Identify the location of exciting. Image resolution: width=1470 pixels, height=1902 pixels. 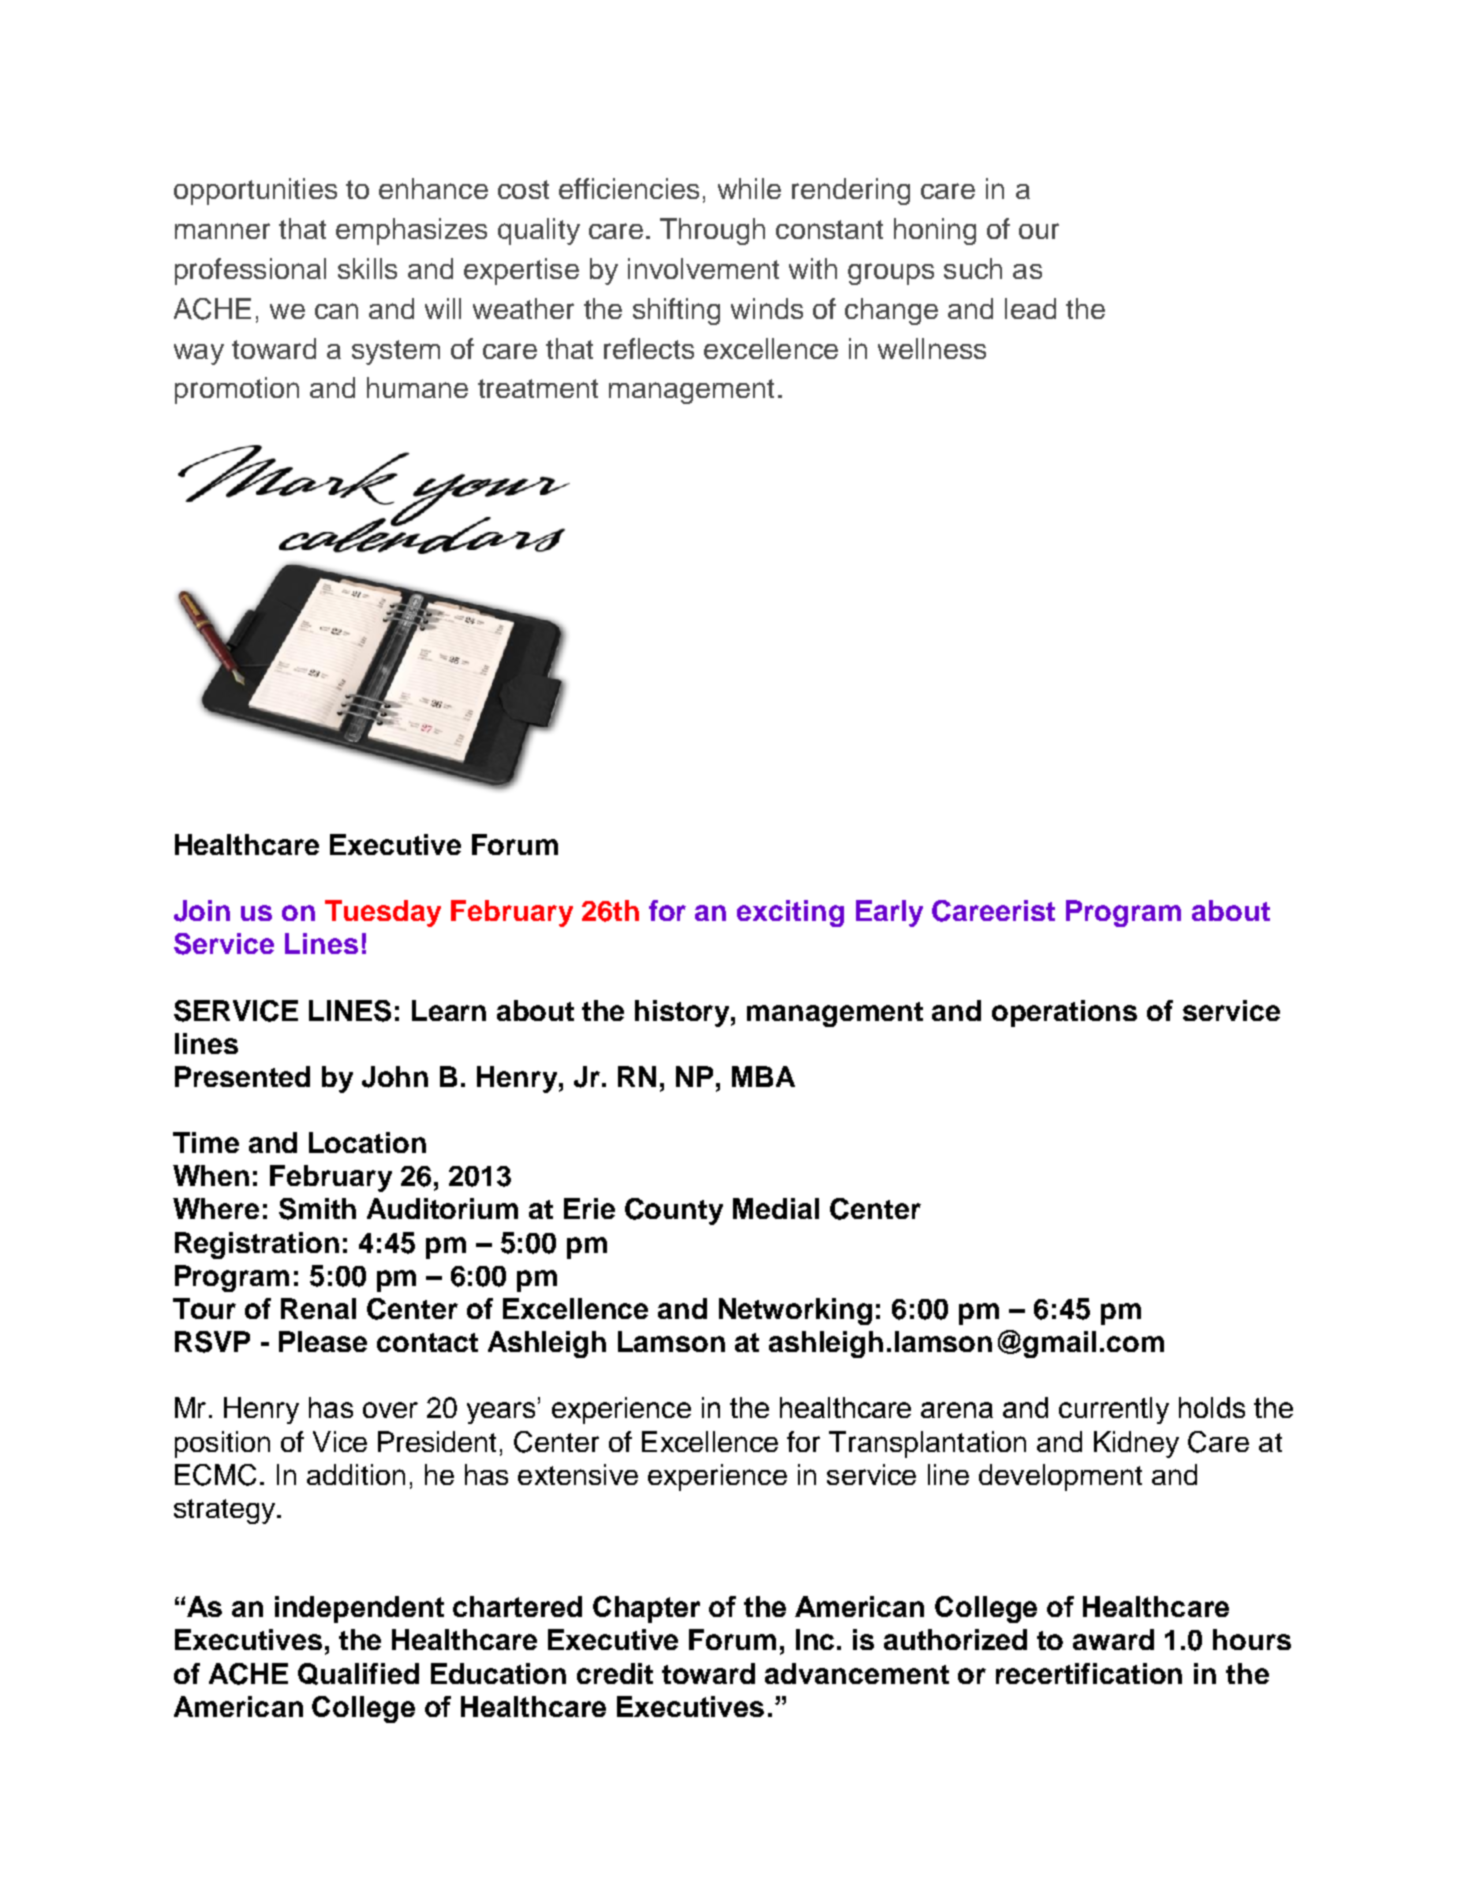
(790, 913).
